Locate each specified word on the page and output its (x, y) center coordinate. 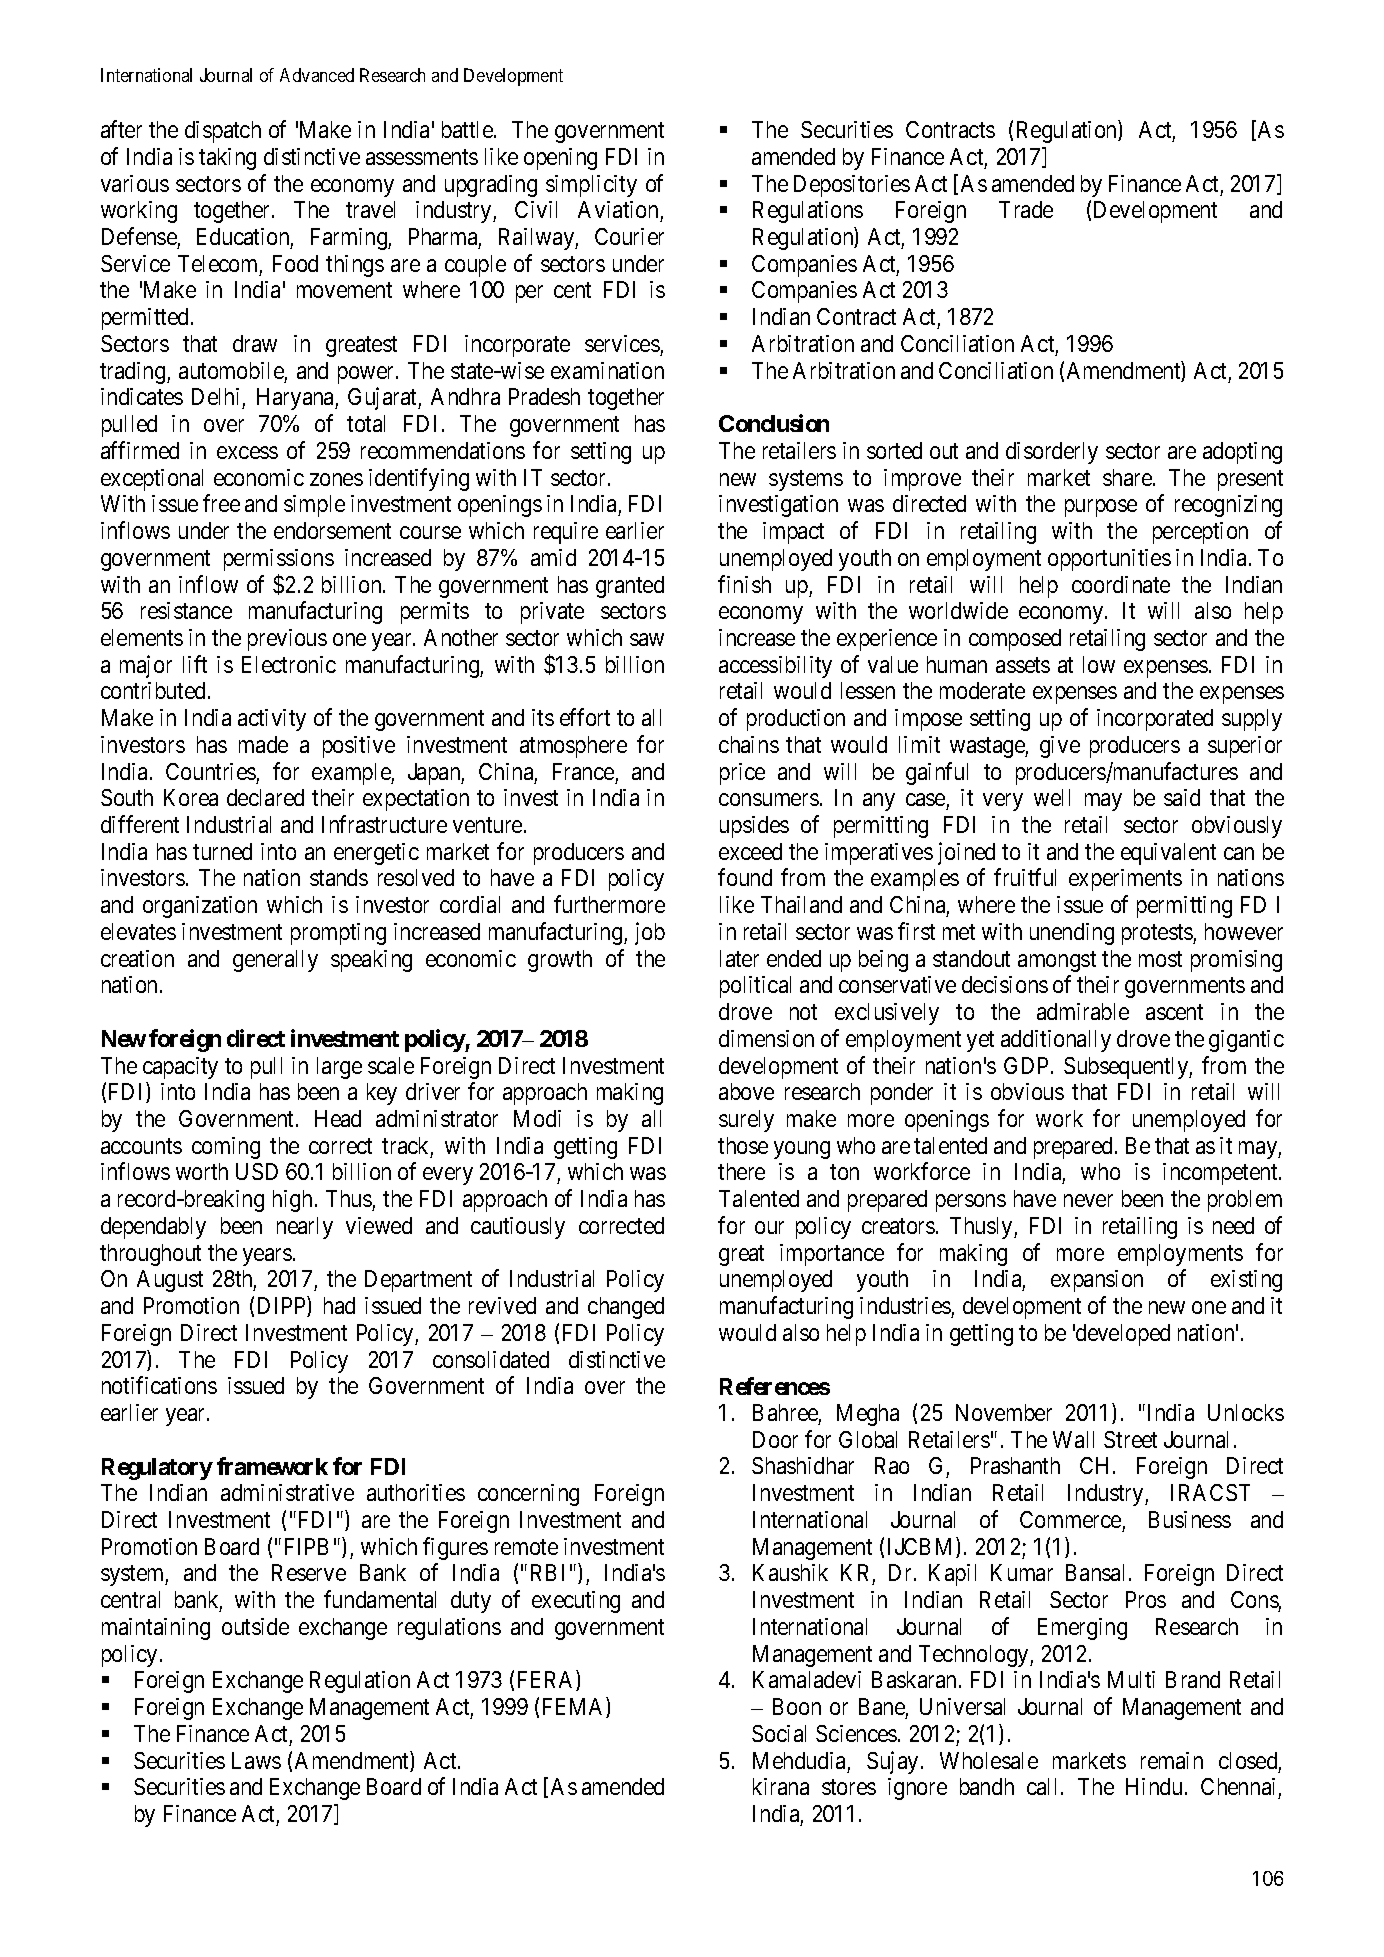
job (650, 933)
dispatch (223, 132)
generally (275, 961)
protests (1158, 934)
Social (779, 1733)
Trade (1026, 209)
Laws (256, 1760)
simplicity (591, 186)
